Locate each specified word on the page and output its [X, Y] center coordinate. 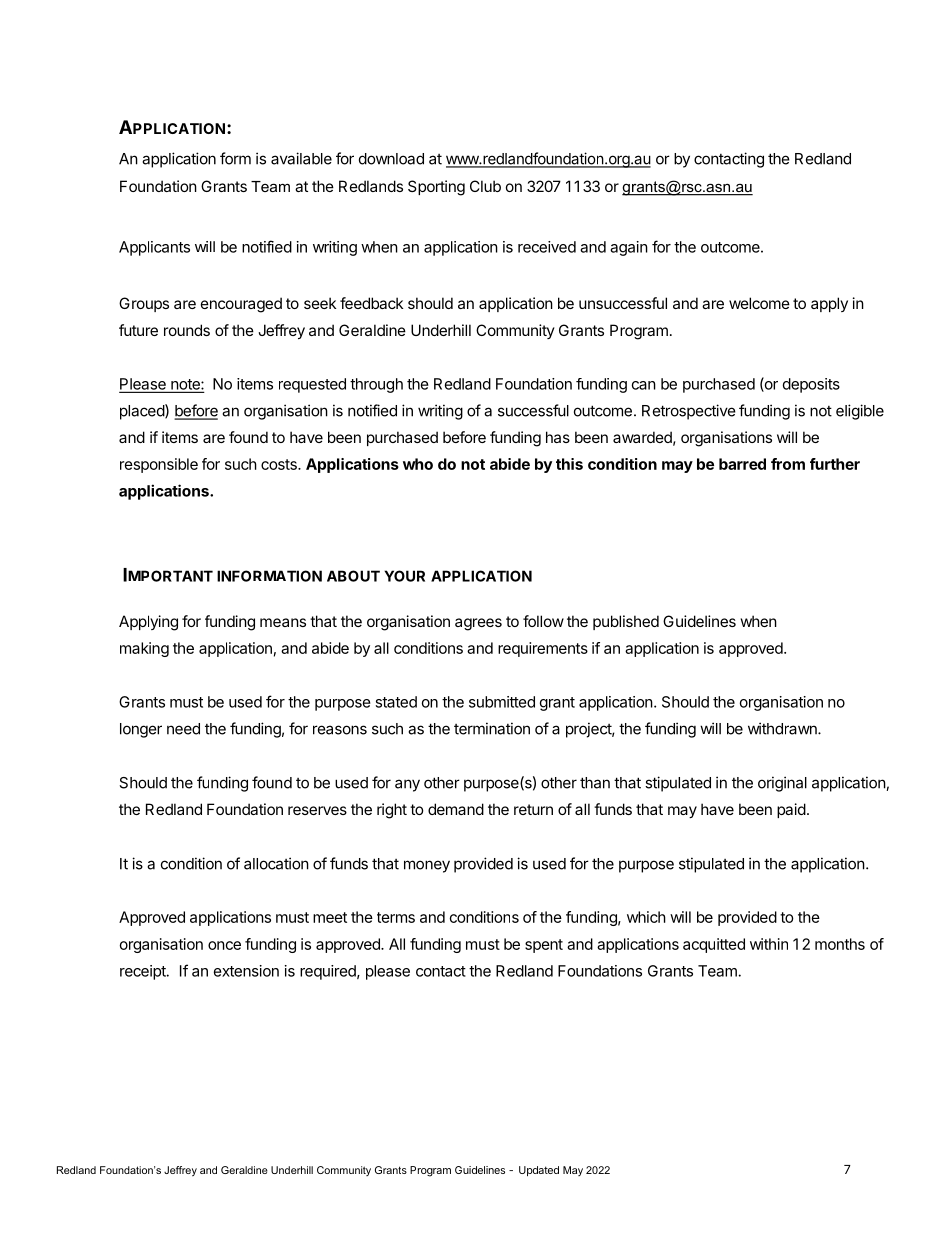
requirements [543, 649]
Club [485, 186]
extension [246, 971]
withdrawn [783, 728]
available [301, 158]
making [144, 649]
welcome [759, 303]
